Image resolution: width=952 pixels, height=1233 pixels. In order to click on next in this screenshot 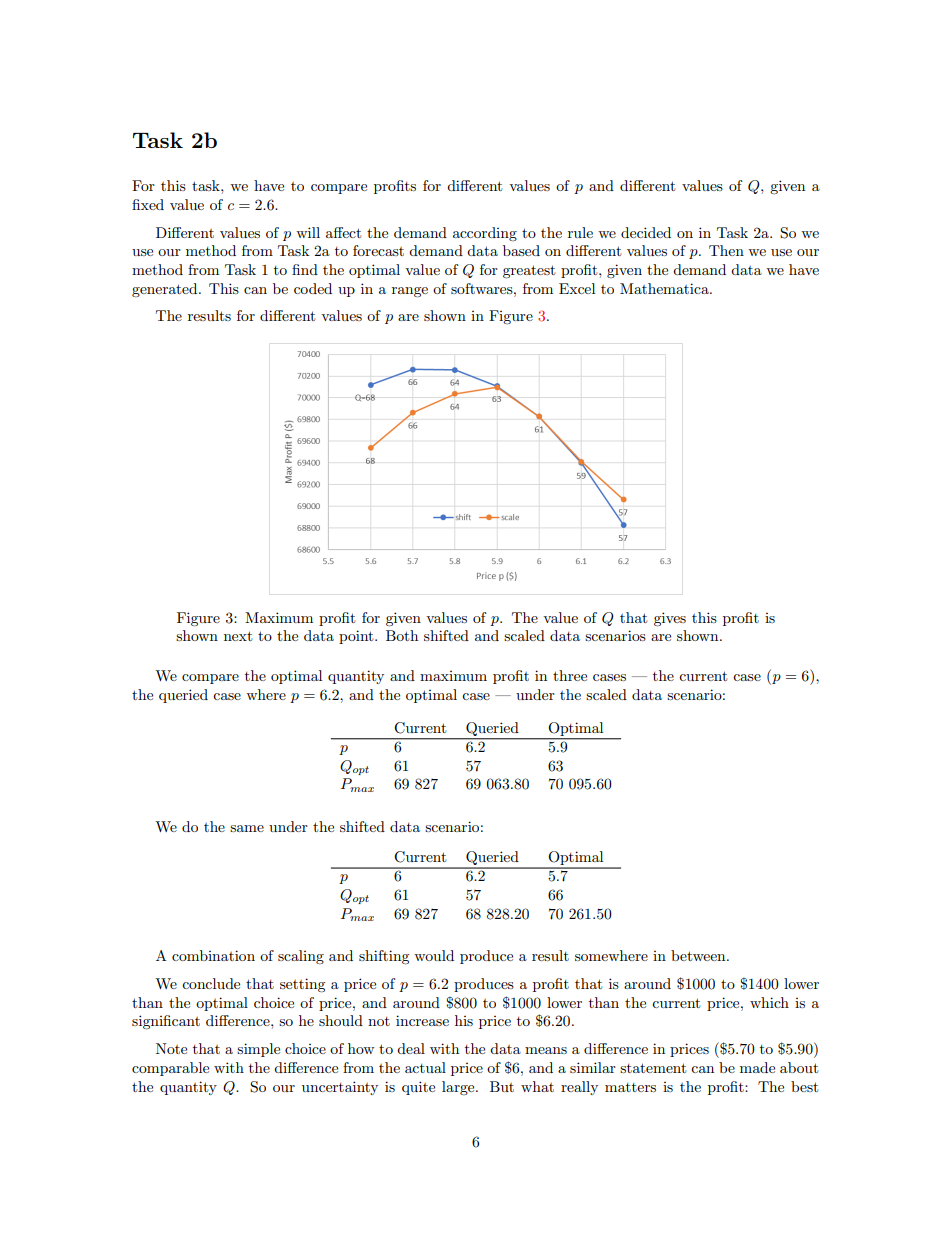, I will do `click(238, 636)`.
